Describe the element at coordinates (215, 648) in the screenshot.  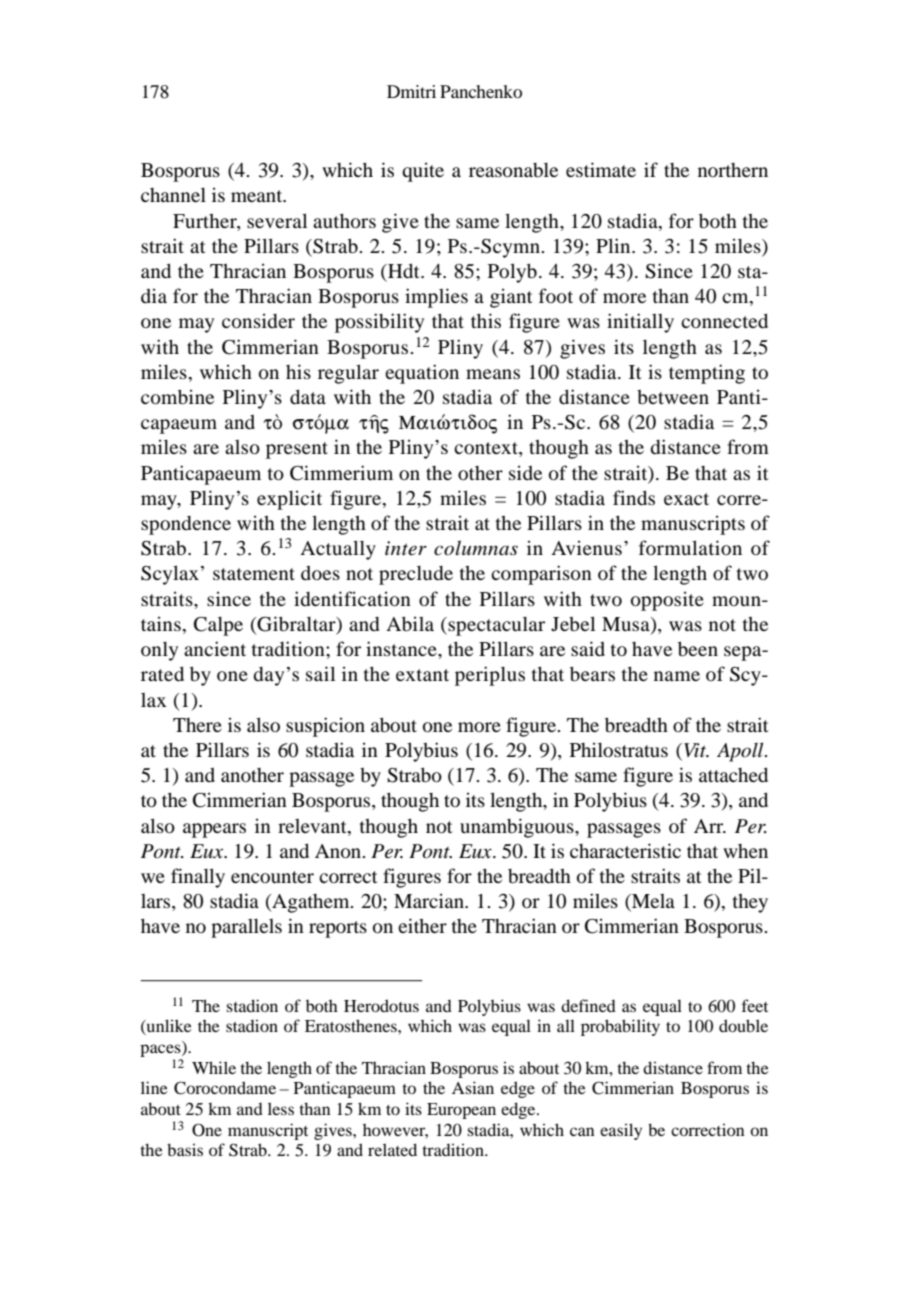
I see `ancient` at that location.
